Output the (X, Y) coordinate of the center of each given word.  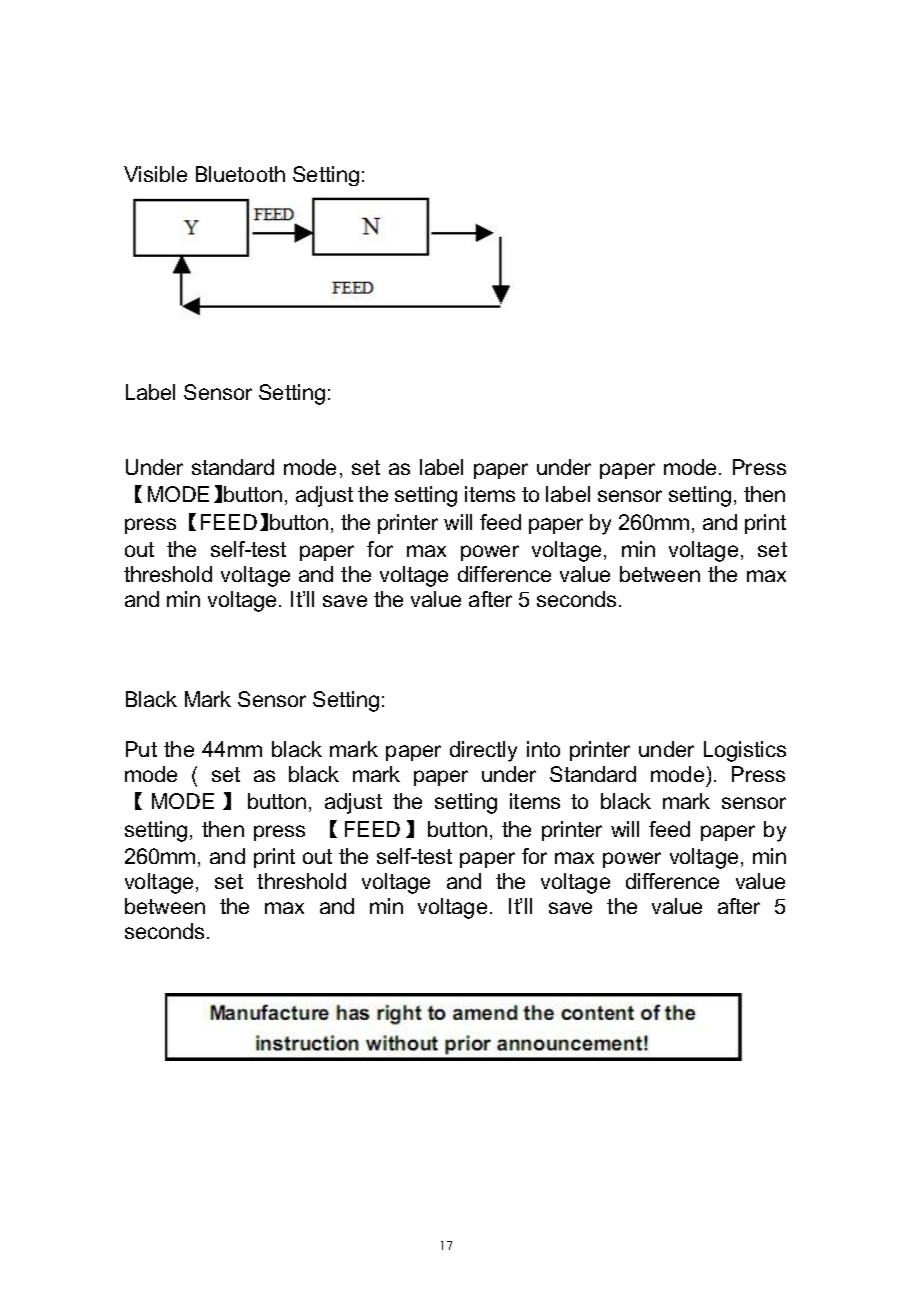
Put (141, 749)
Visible (155, 174)
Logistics (745, 751)
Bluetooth (240, 174)
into (543, 749)
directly (483, 751)
